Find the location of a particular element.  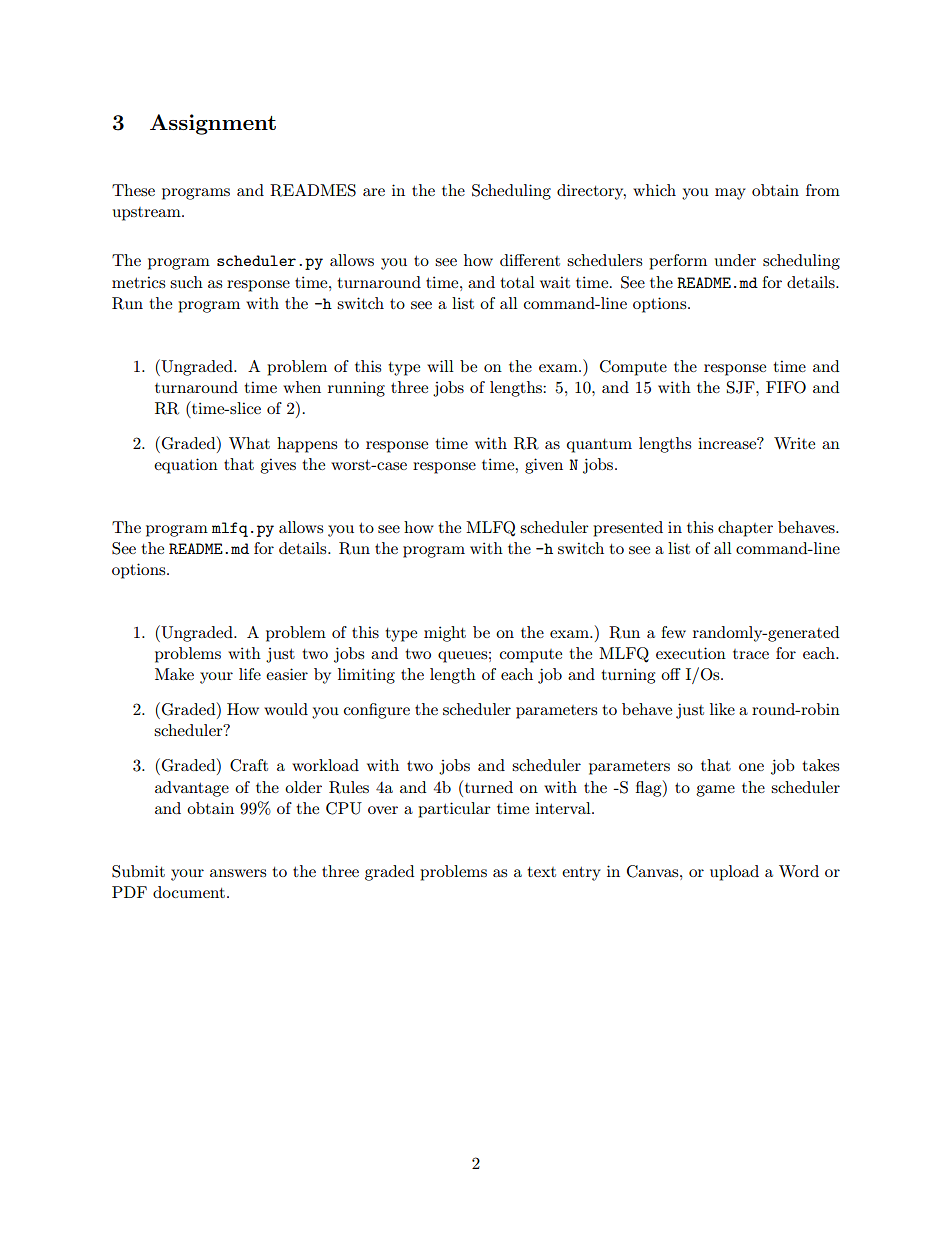

might is located at coordinates (445, 634).
